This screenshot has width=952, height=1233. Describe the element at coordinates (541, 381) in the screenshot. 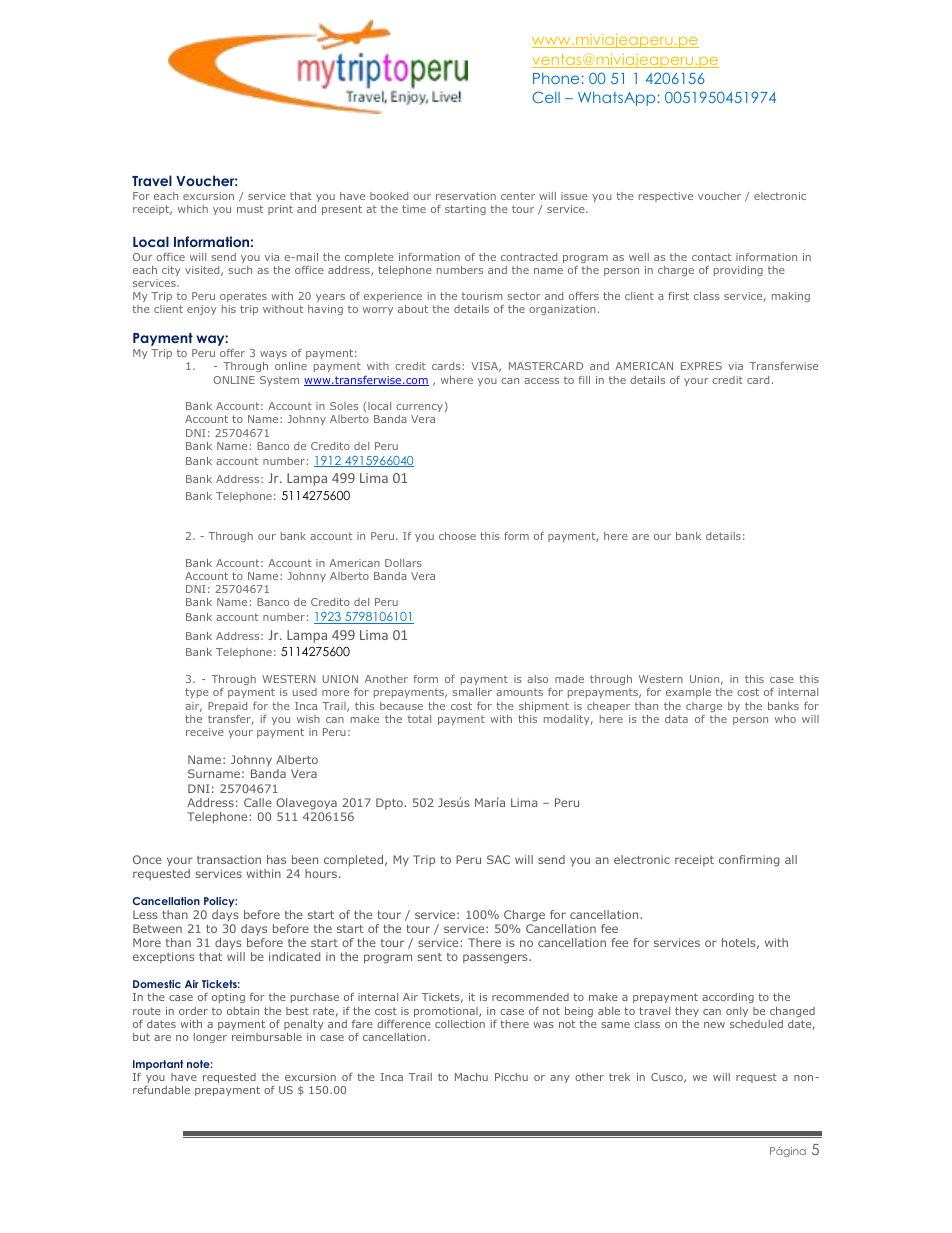

I see `access` at that location.
